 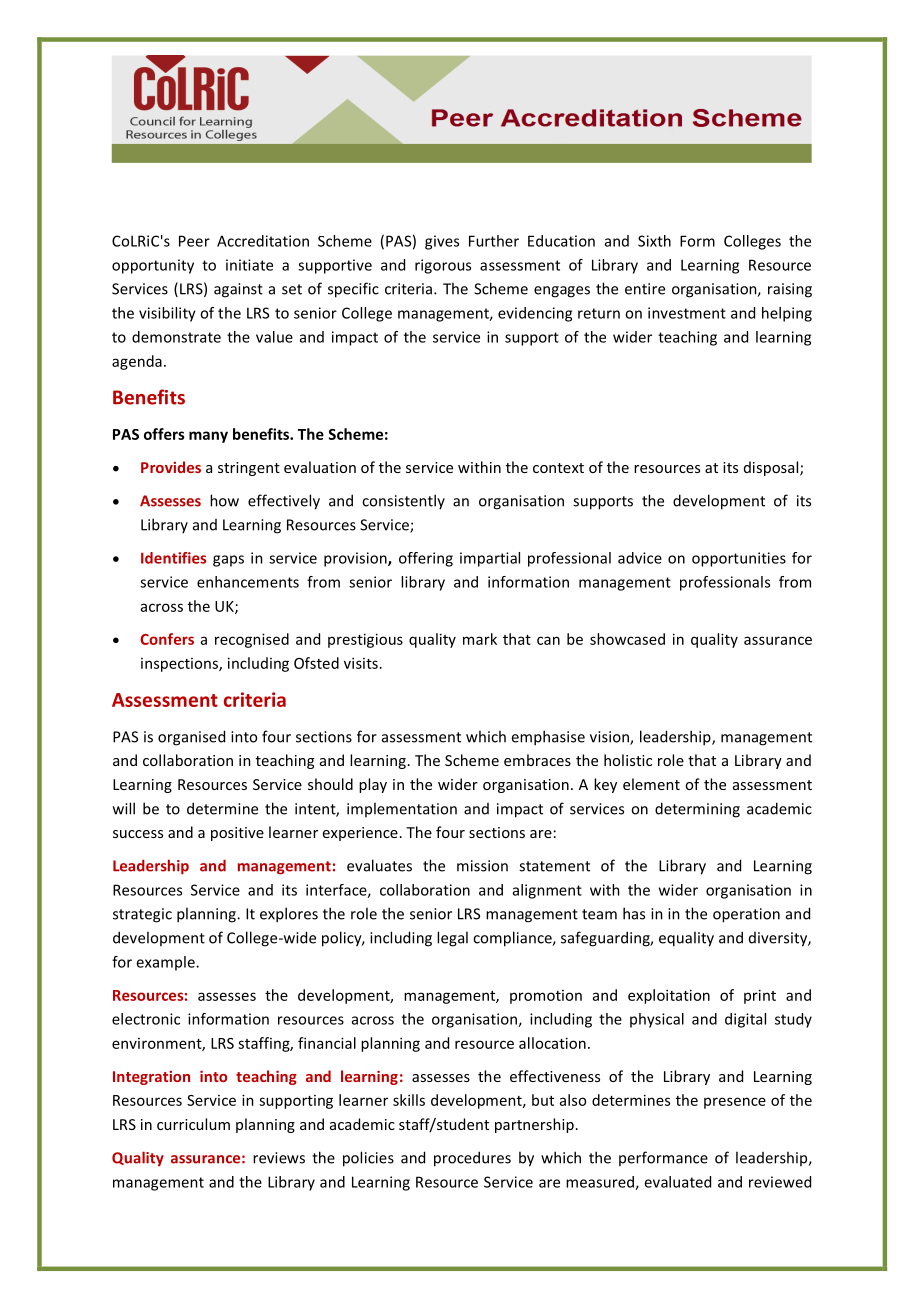 I want to click on procedures, so click(x=472, y=1159).
